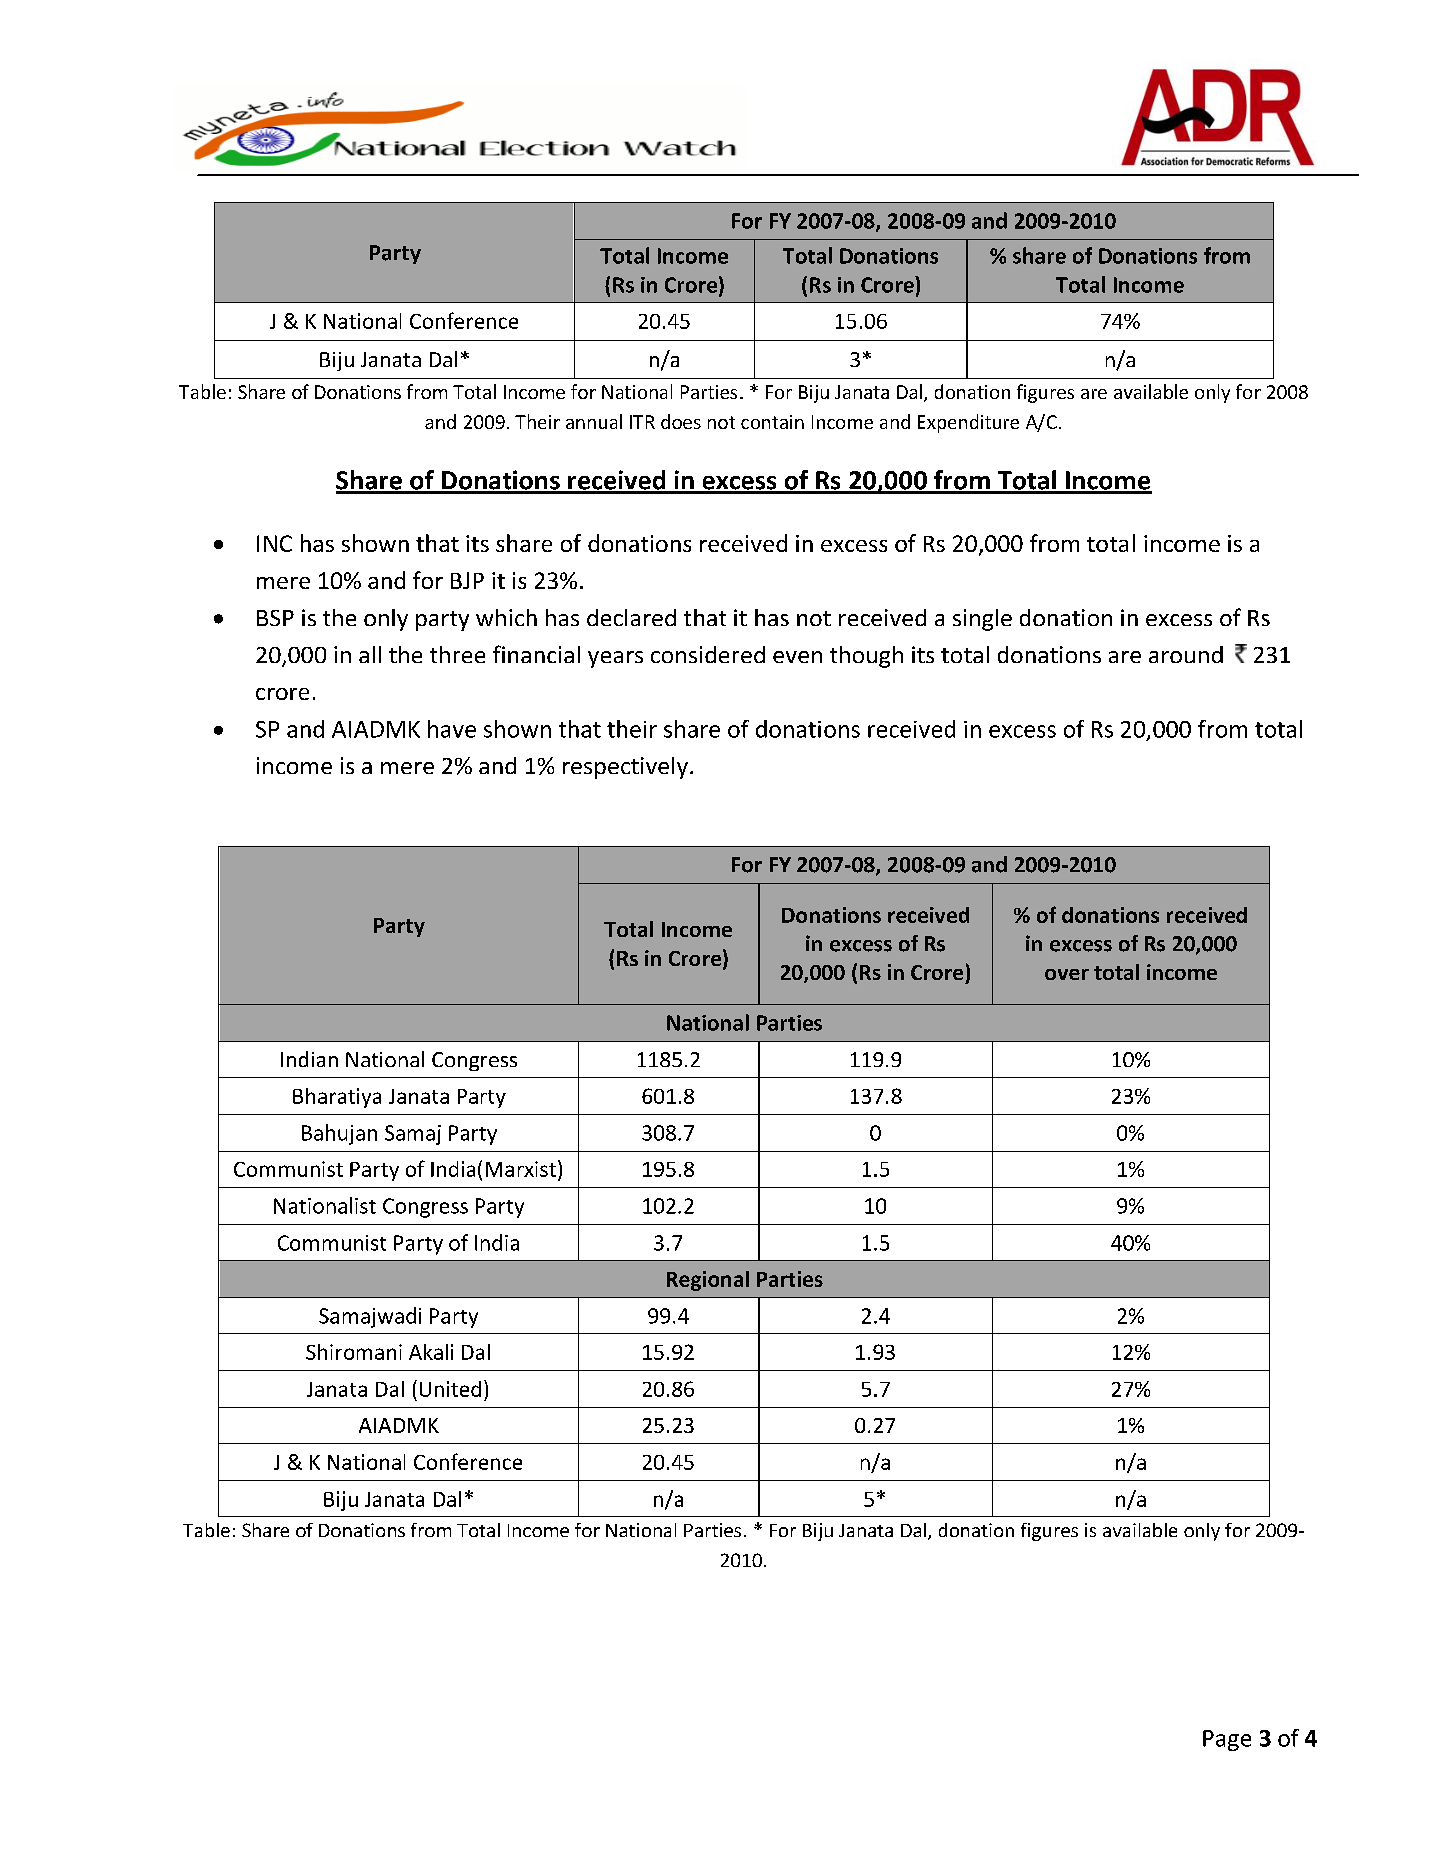 The image size is (1445, 1870). Describe the element at coordinates (968, 423) in the screenshot. I see `Expenditure` at that location.
